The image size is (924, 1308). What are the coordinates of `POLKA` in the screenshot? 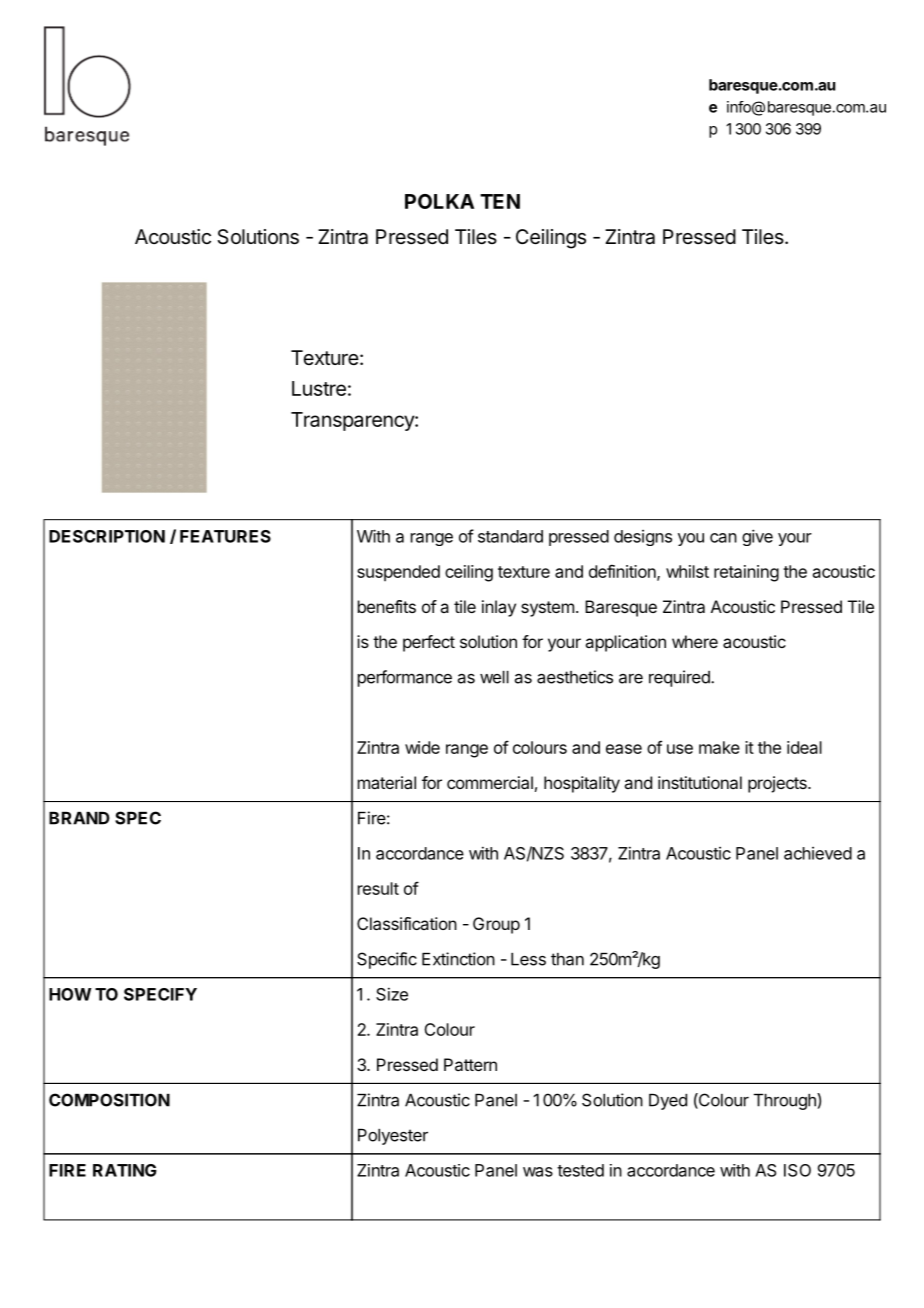 It's located at (439, 201).
